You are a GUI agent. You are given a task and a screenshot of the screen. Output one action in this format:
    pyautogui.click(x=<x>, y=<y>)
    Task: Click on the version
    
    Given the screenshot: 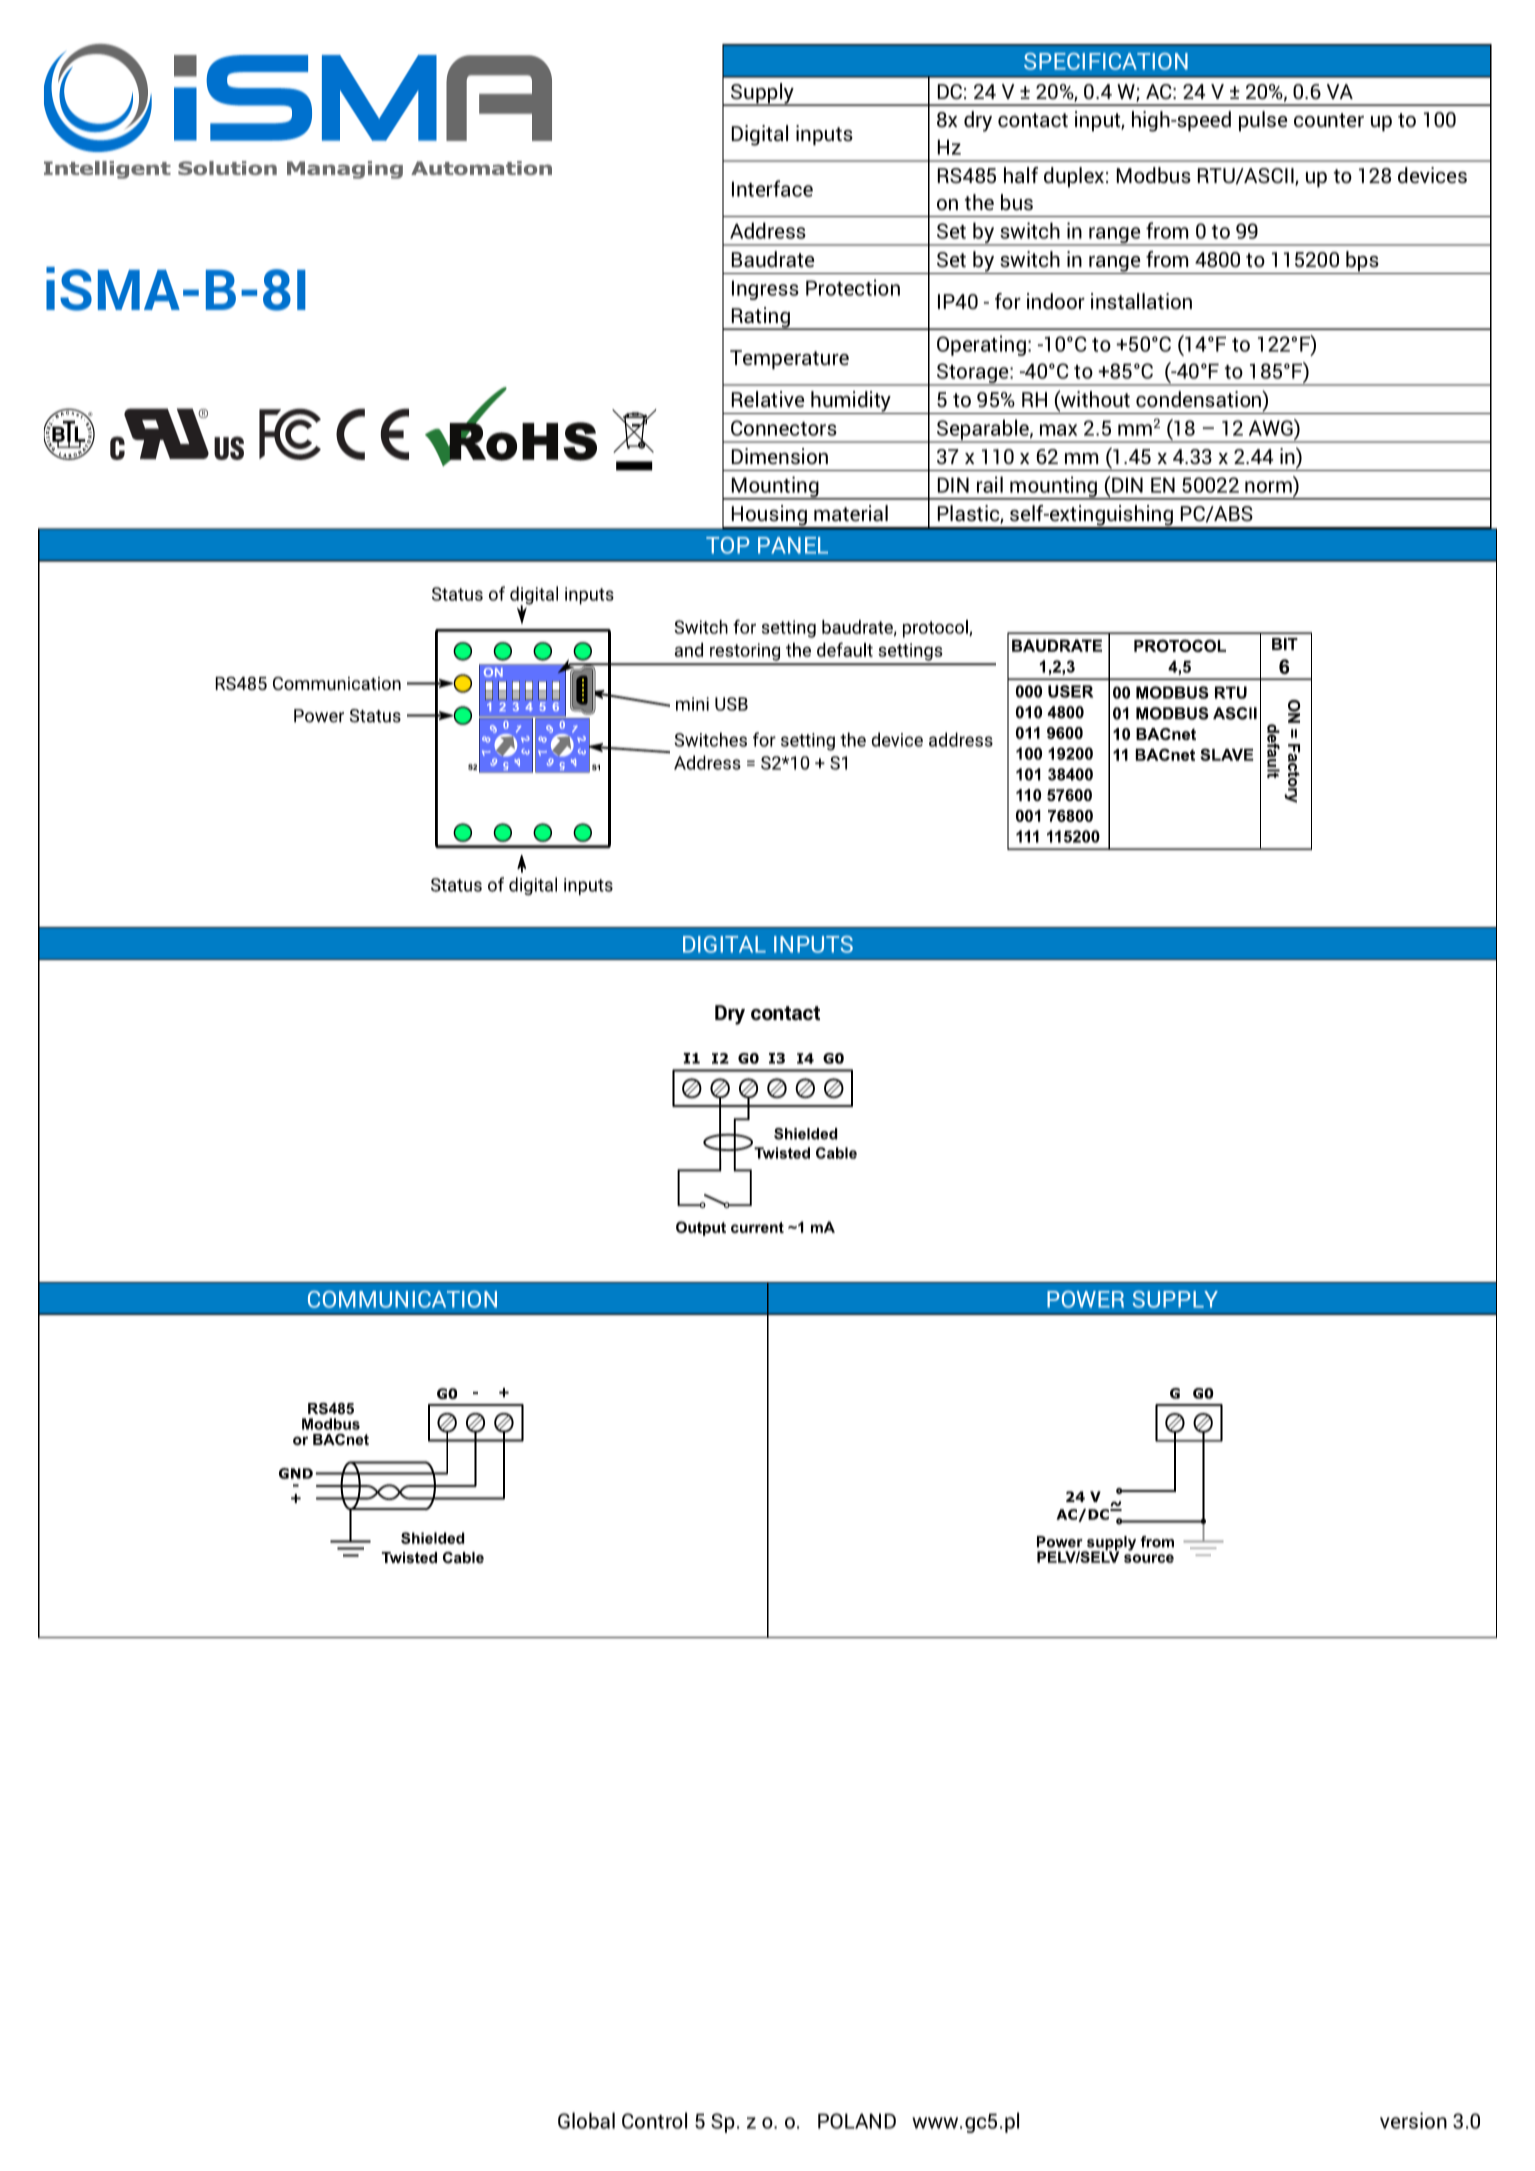 What is the action you would take?
    pyautogui.click(x=1413, y=2120)
